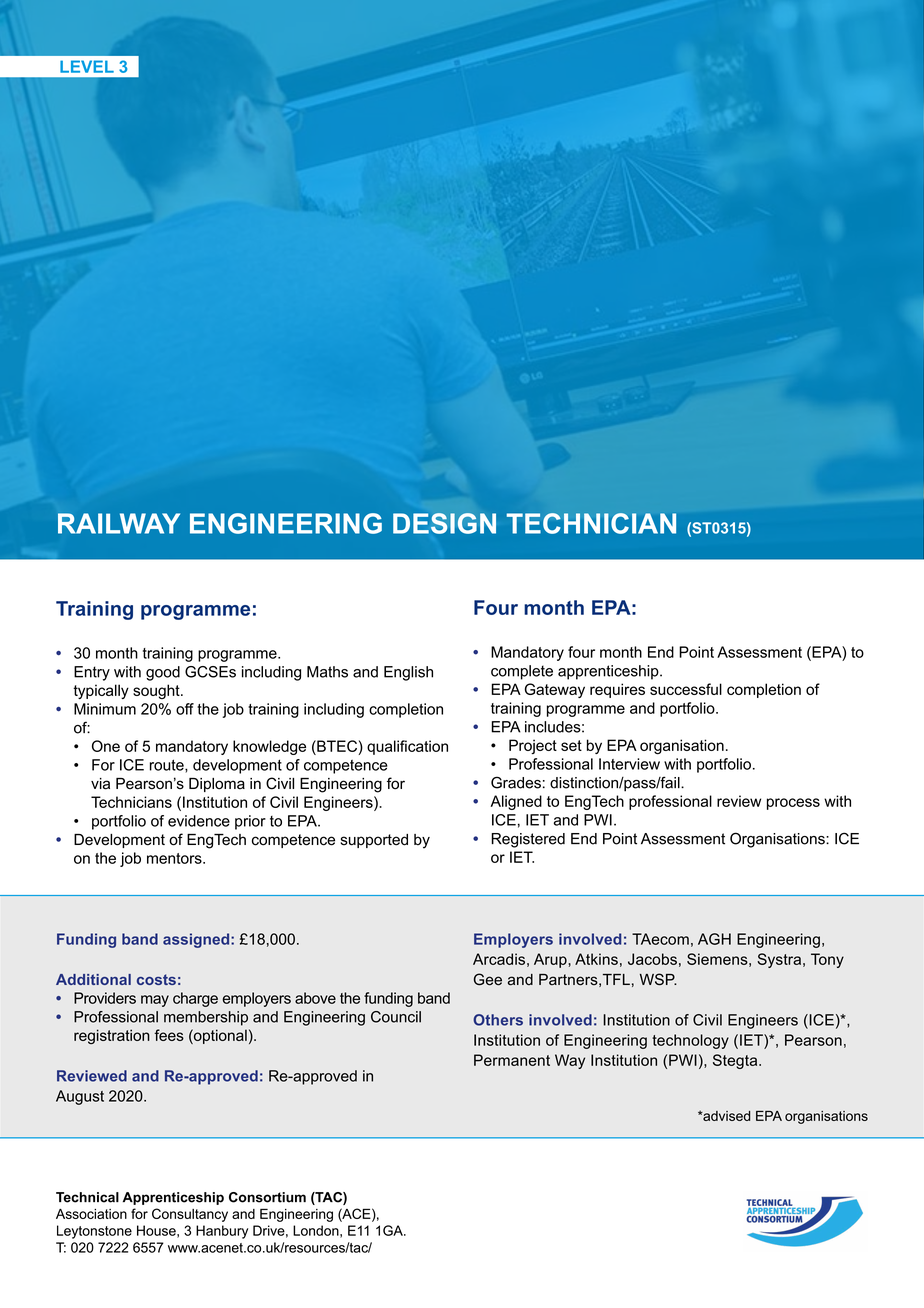  What do you see at coordinates (686, 689) in the document?
I see `successful` at bounding box center [686, 689].
